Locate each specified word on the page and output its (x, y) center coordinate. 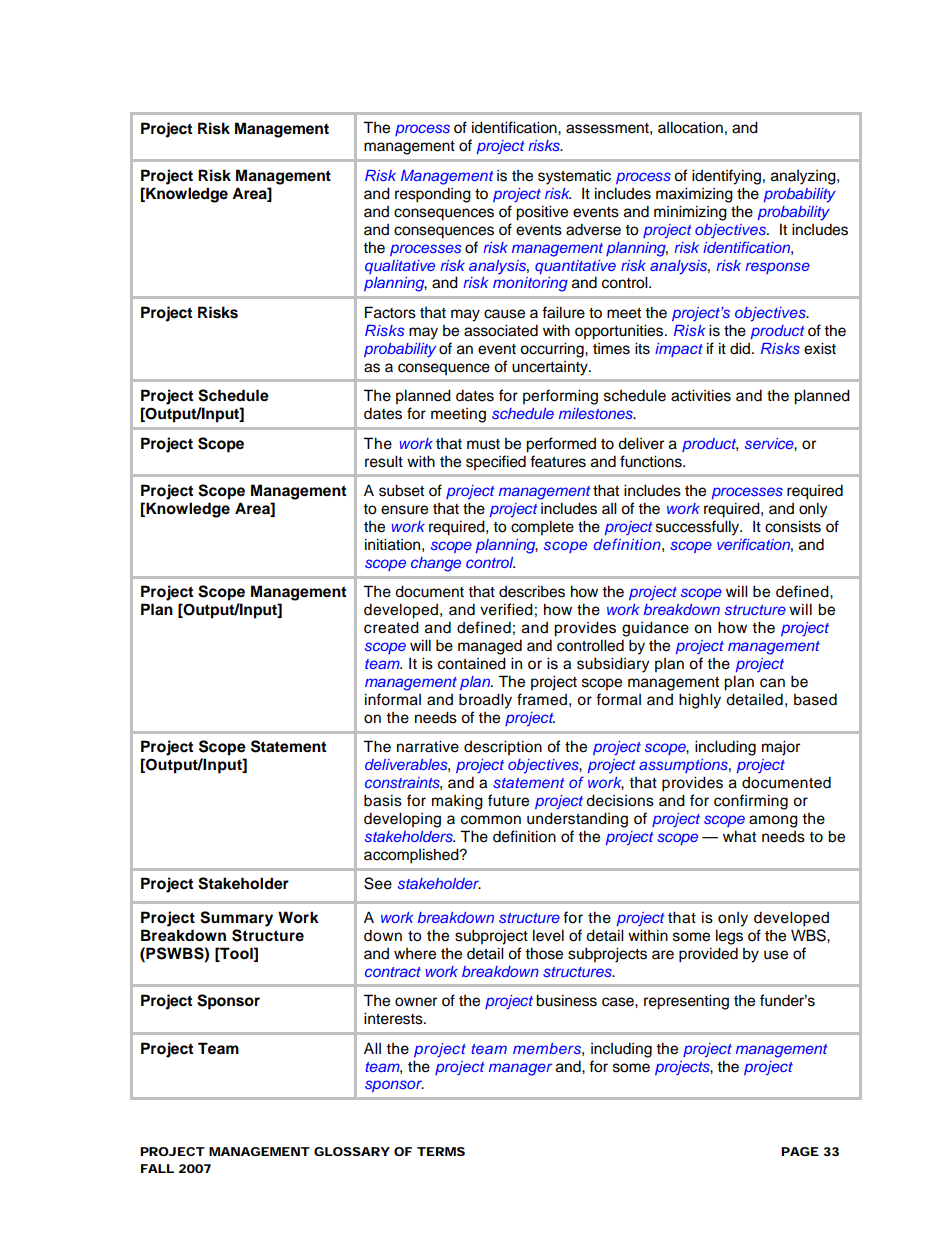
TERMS (441, 1151)
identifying (726, 177)
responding (433, 195)
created (391, 627)
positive (542, 213)
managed (490, 647)
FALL (157, 1168)
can (772, 683)
